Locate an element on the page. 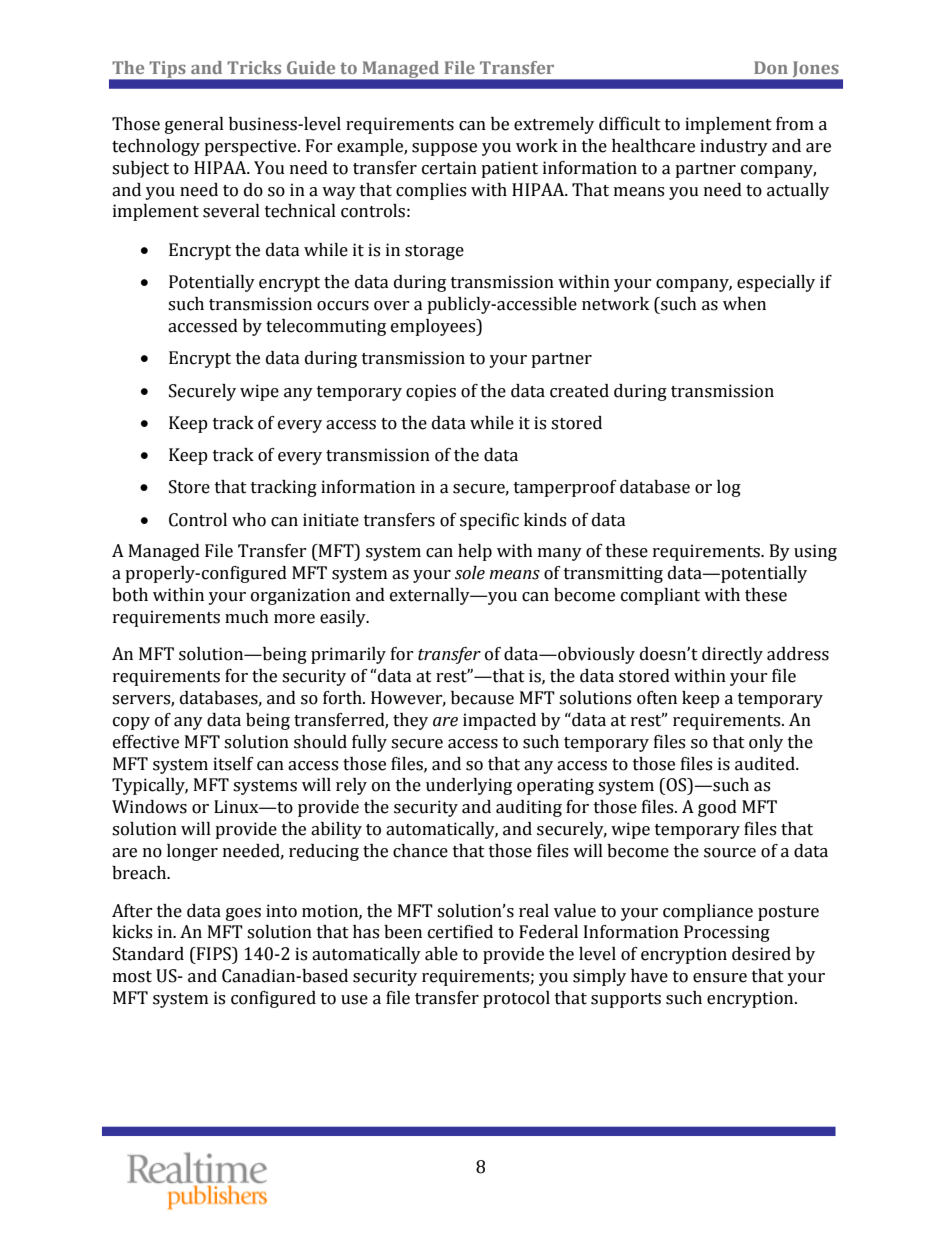 The image size is (952, 1233). when is located at coordinates (744, 304).
